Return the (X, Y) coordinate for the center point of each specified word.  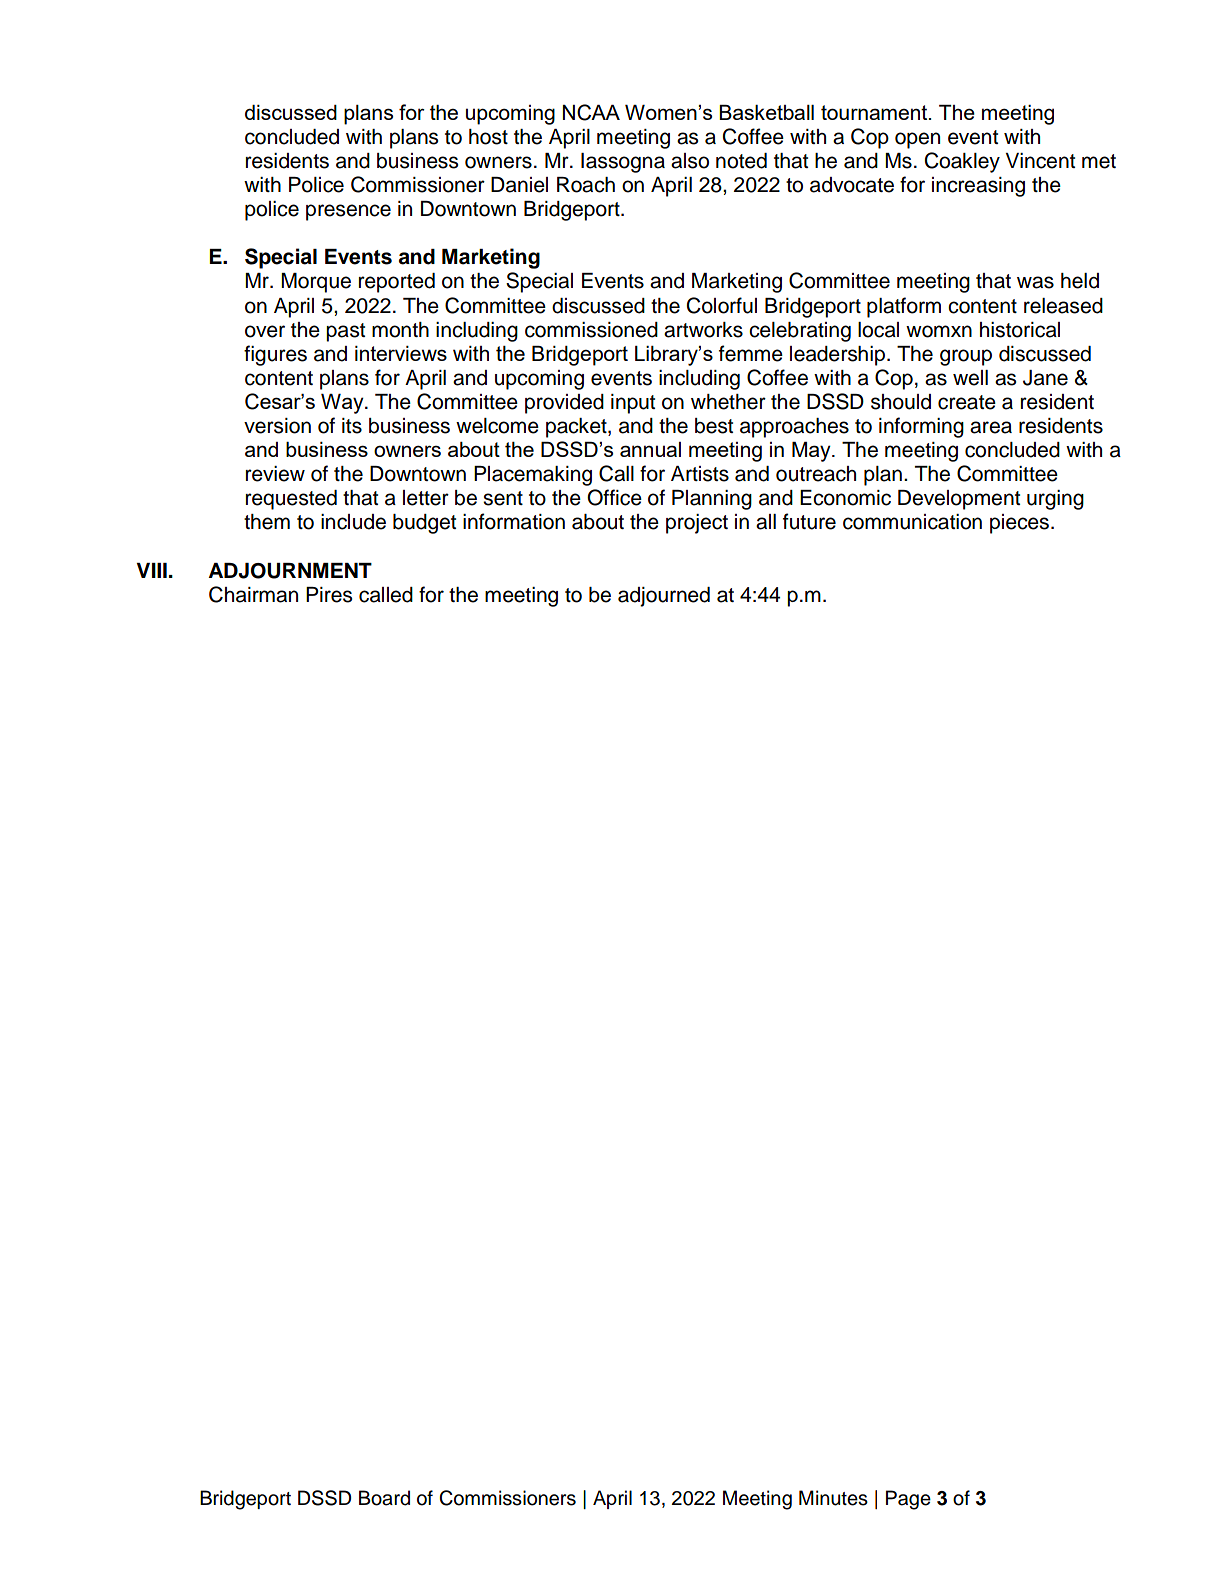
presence (348, 212)
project (697, 524)
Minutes (833, 1498)
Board (384, 1498)
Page (908, 1500)
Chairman (253, 594)
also (690, 161)
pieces (1021, 524)
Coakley (962, 162)
